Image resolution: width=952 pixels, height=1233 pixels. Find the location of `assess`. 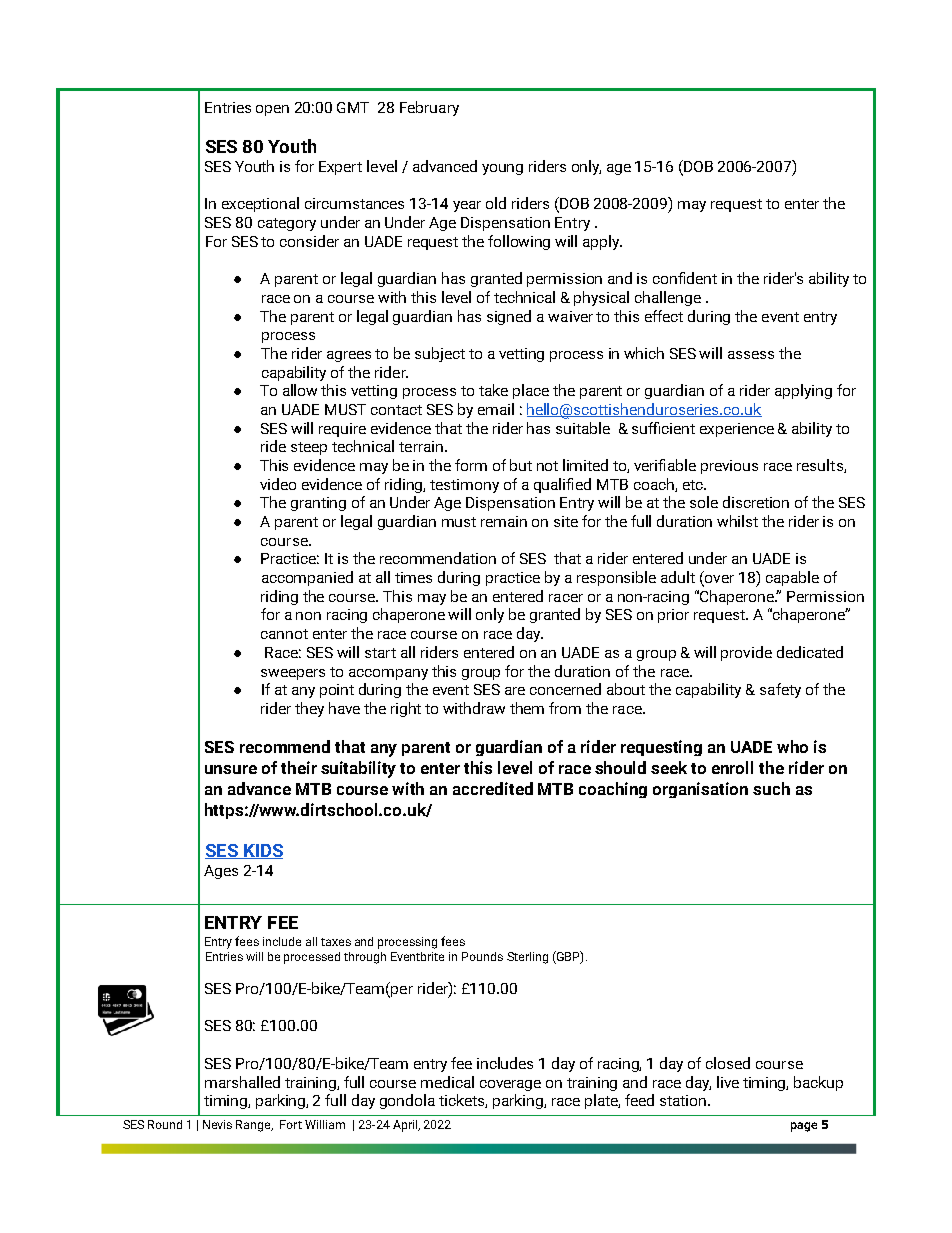

assess is located at coordinates (751, 355).
